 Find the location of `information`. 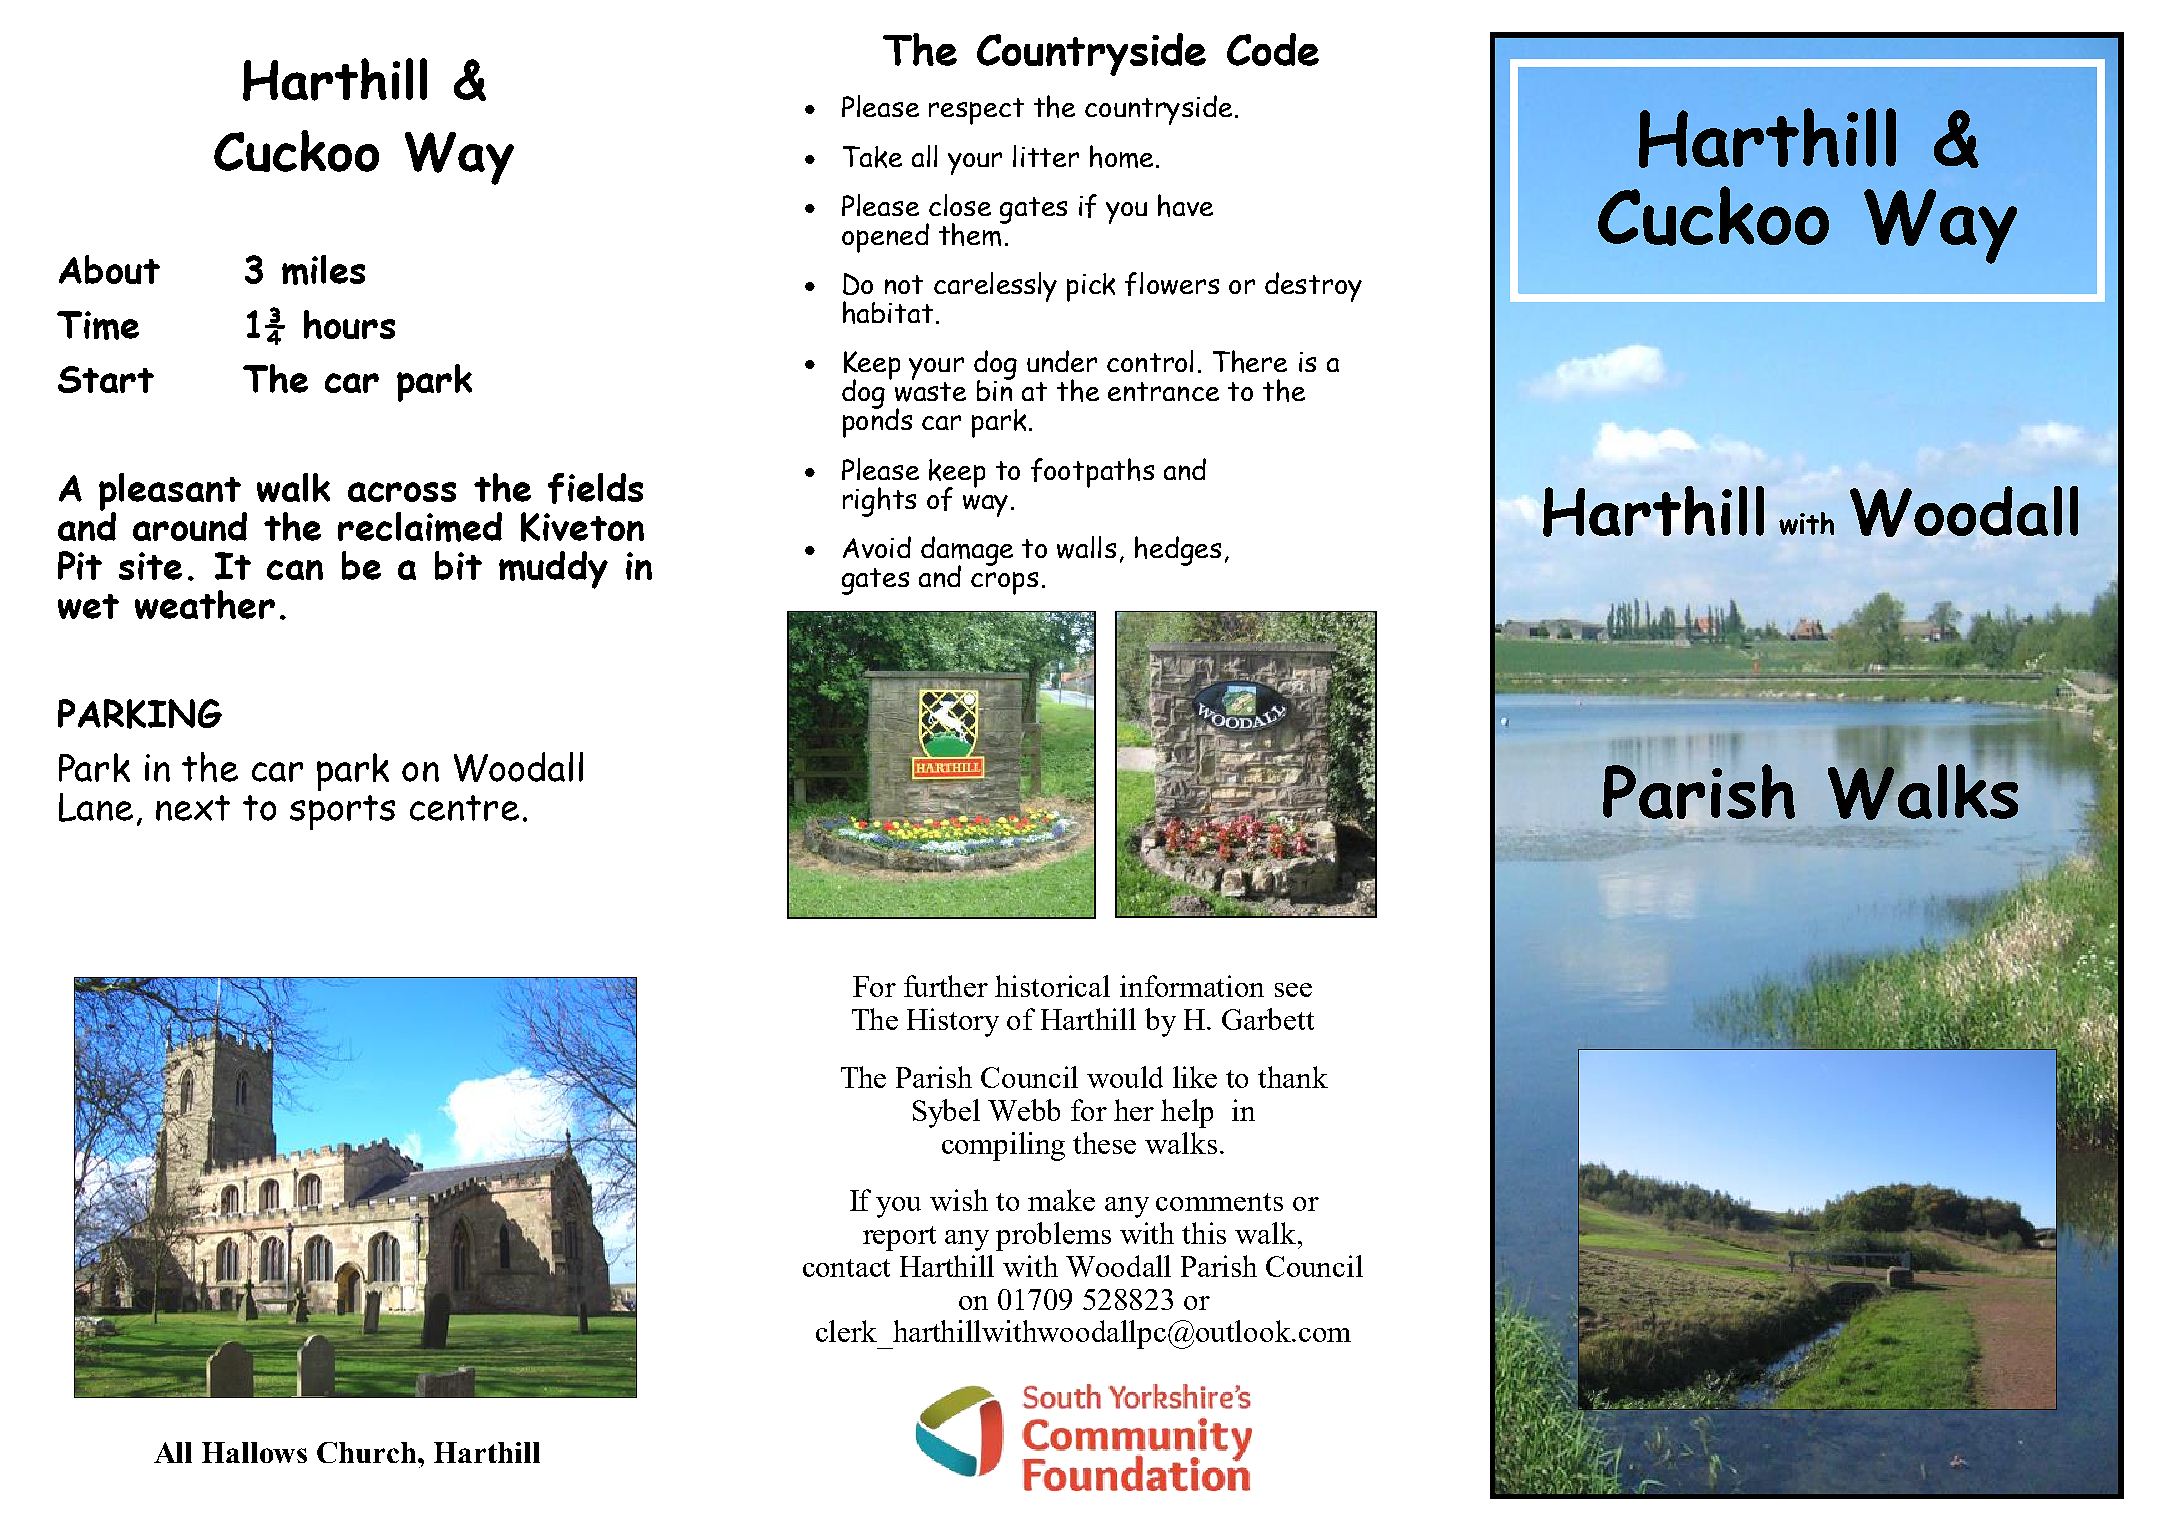

information is located at coordinates (1192, 986).
